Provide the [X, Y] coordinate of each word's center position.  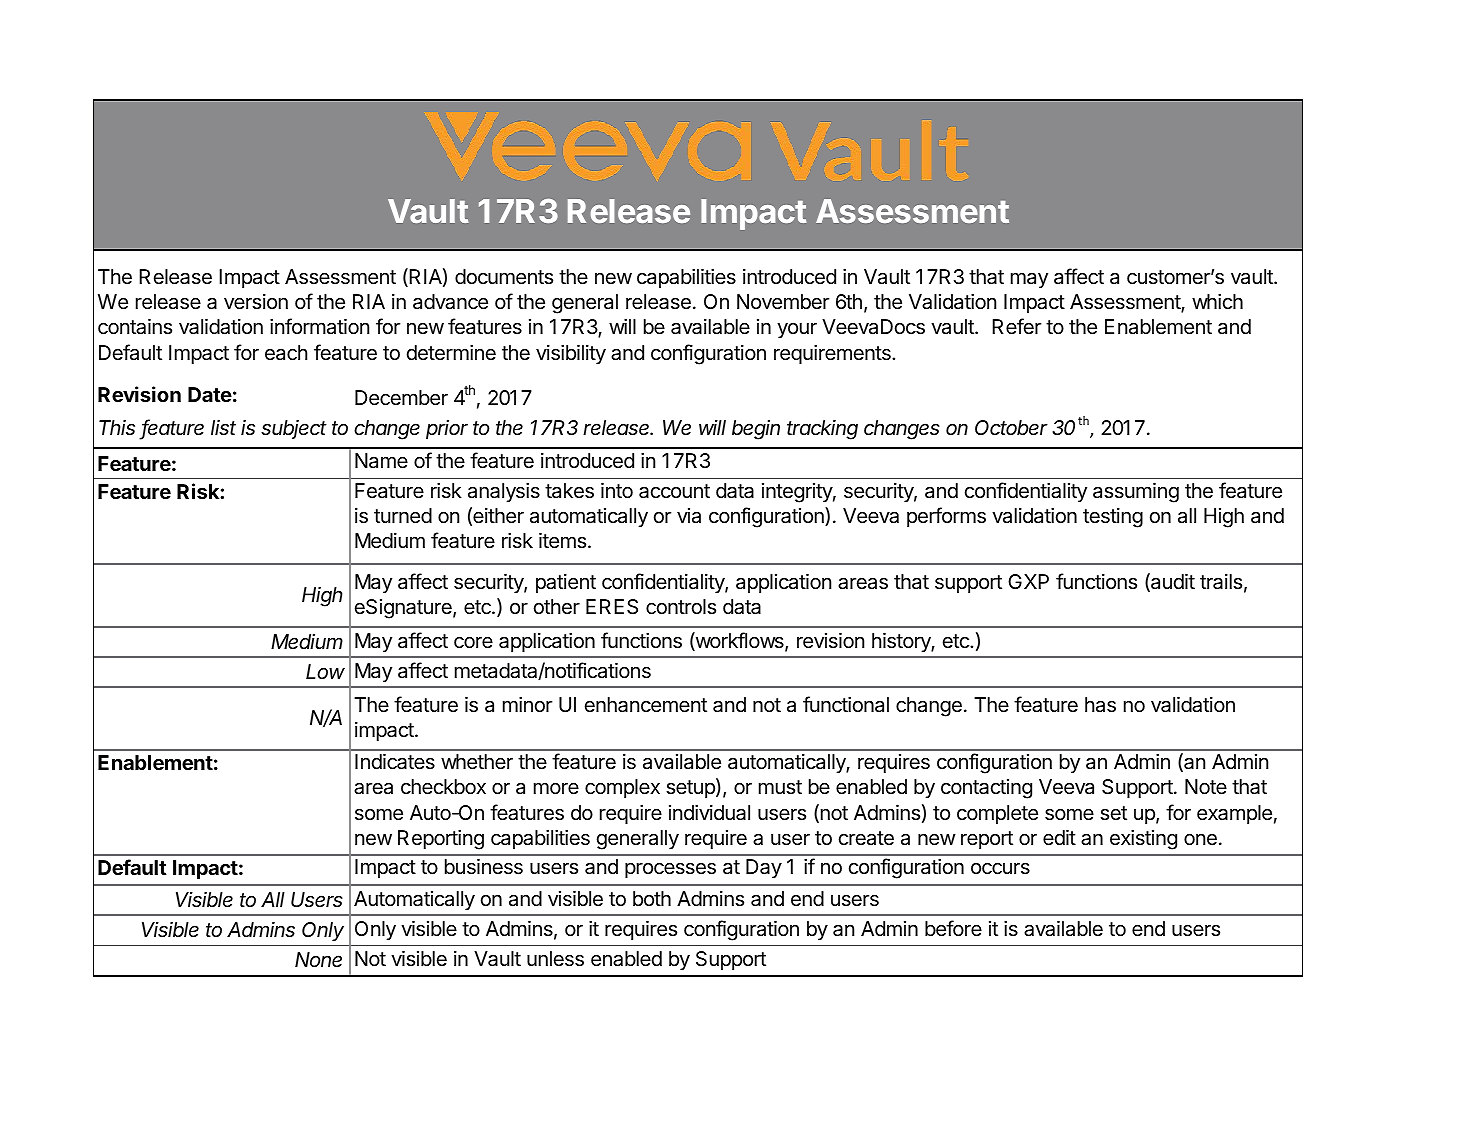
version [256, 302]
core [473, 642]
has [1100, 705]
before [953, 928]
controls [681, 607]
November [783, 302]
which [1217, 301]
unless [555, 959]
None [318, 960]
